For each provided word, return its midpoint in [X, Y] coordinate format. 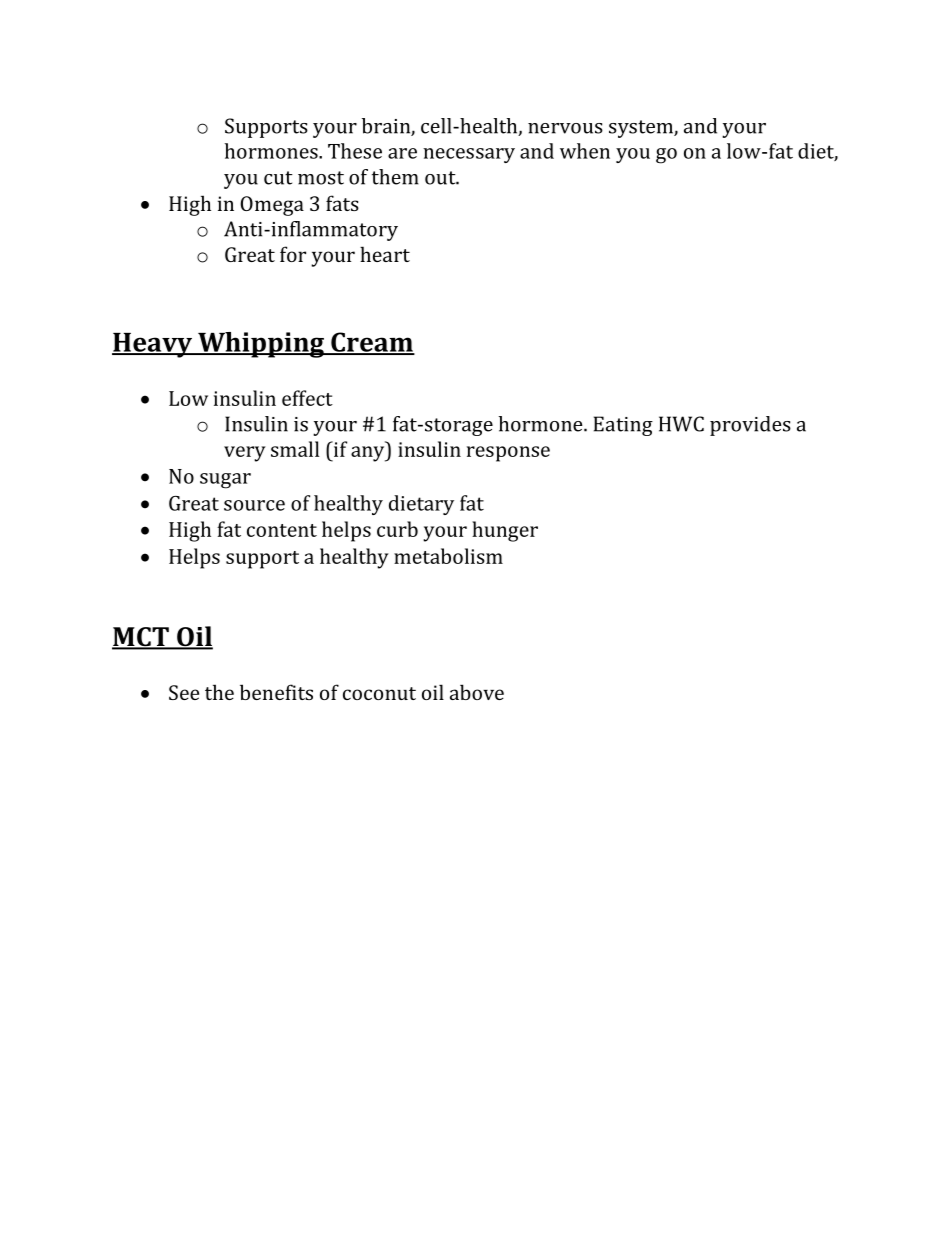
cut [278, 178]
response [508, 454]
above [477, 692]
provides [750, 426]
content [282, 530]
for [293, 254]
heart [385, 254]
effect [307, 398]
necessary [469, 155]
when [585, 151]
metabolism [448, 556]
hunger [505, 531]
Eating [623, 426]
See [184, 692]
